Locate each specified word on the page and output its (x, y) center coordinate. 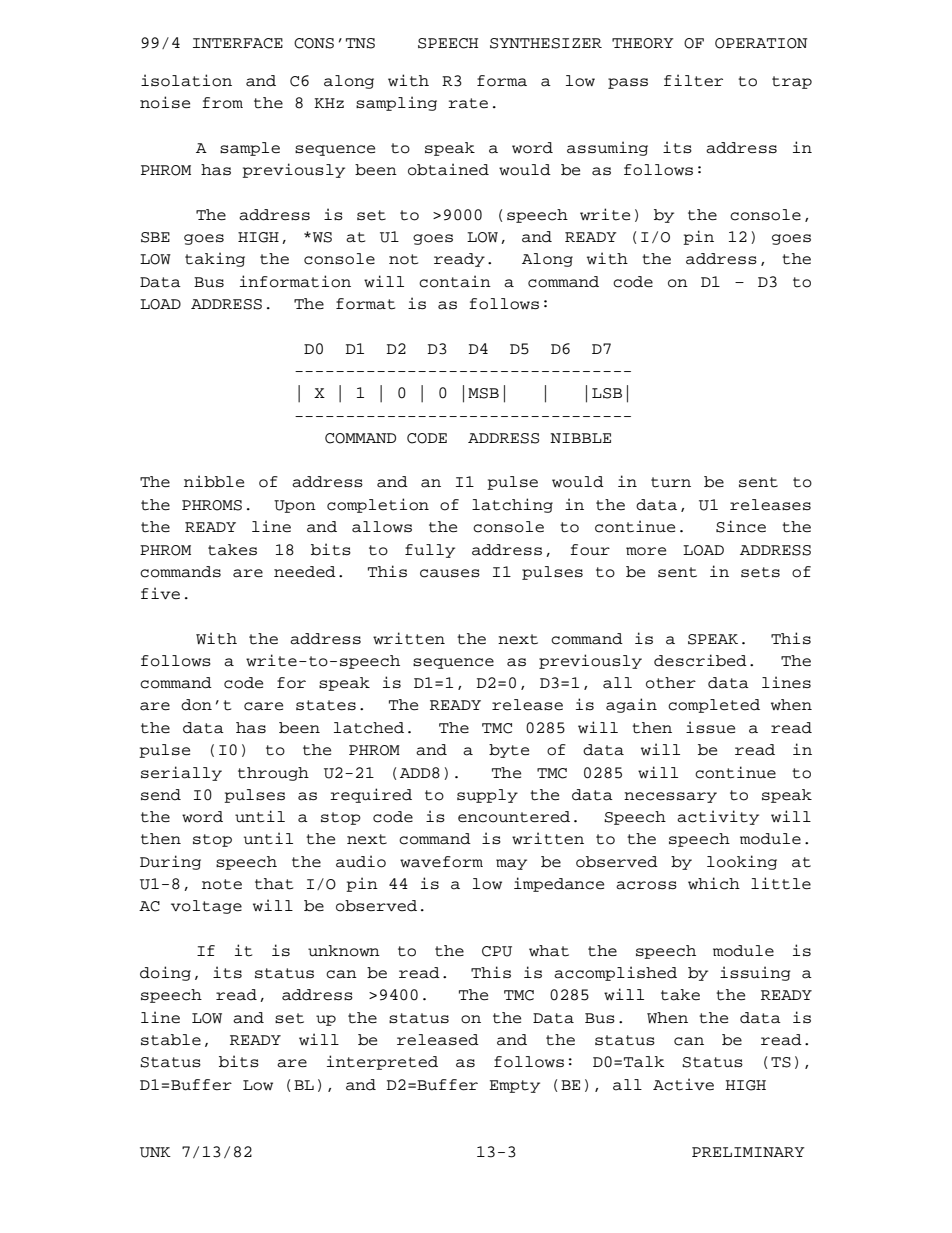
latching (512, 505)
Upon (295, 506)
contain (455, 281)
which (714, 883)
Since (741, 526)
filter (693, 80)
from (222, 103)
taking (215, 259)
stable (171, 1040)
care (263, 706)
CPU (497, 951)
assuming (607, 148)
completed (714, 706)
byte (509, 751)
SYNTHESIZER (546, 43)
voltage (206, 907)
